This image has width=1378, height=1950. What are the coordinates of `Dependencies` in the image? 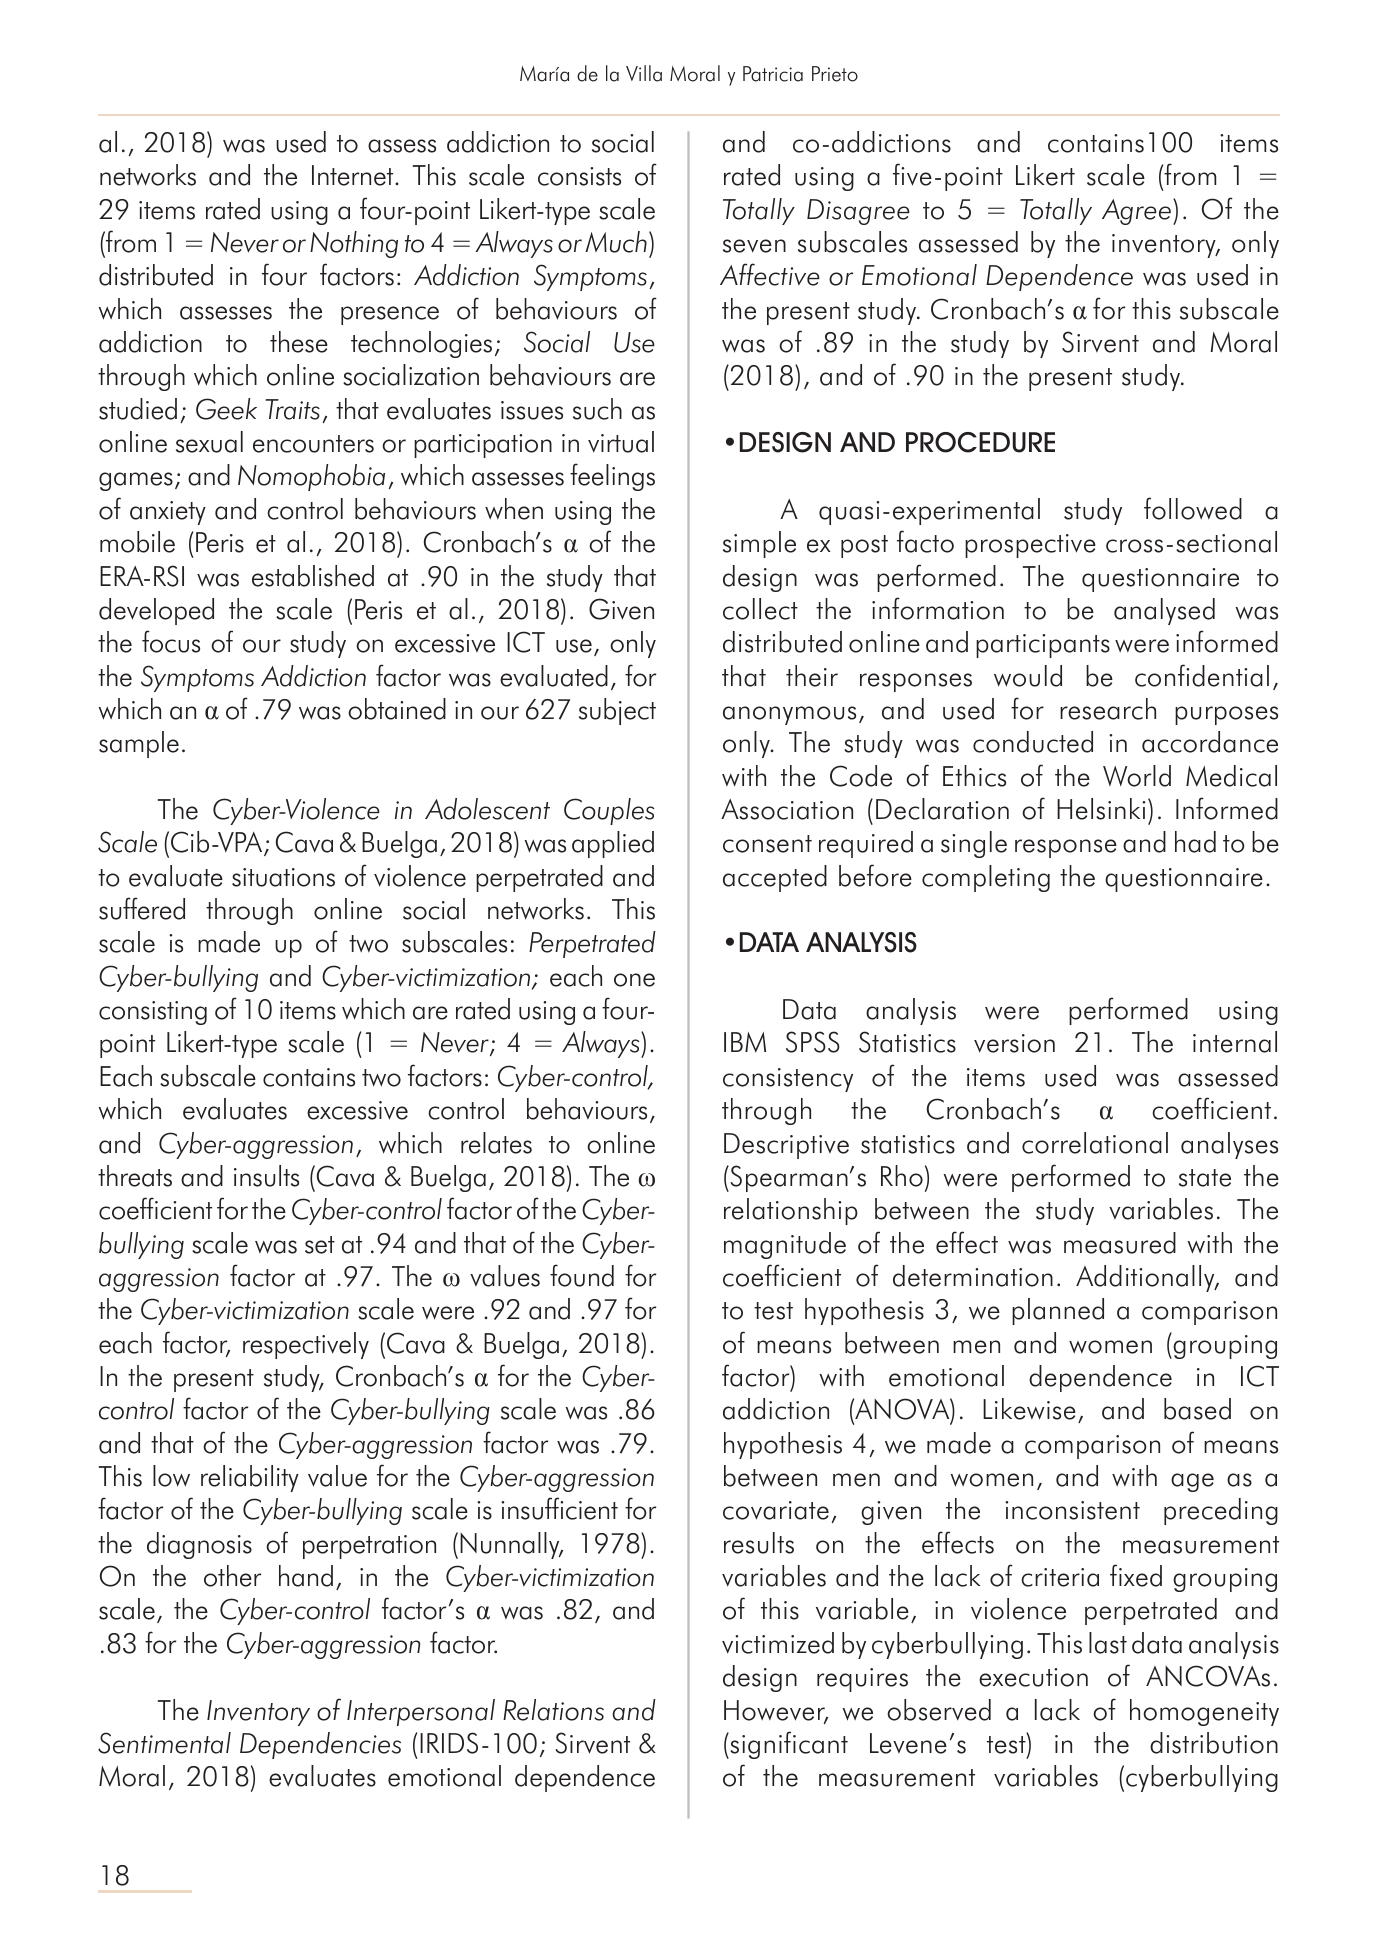 It's located at (320, 1745).
